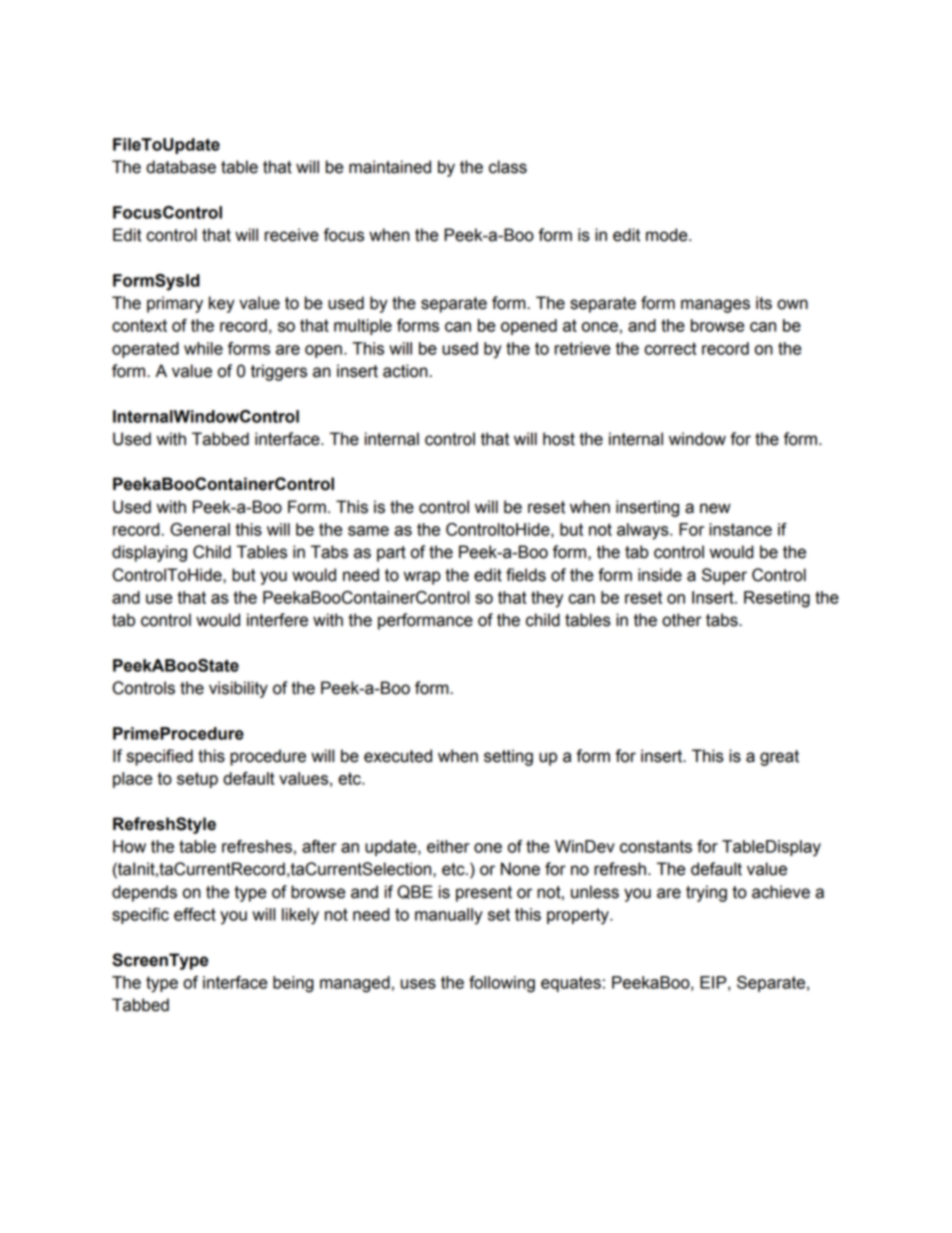  Describe the element at coordinates (724, 576) in the document. I see `Super` at that location.
